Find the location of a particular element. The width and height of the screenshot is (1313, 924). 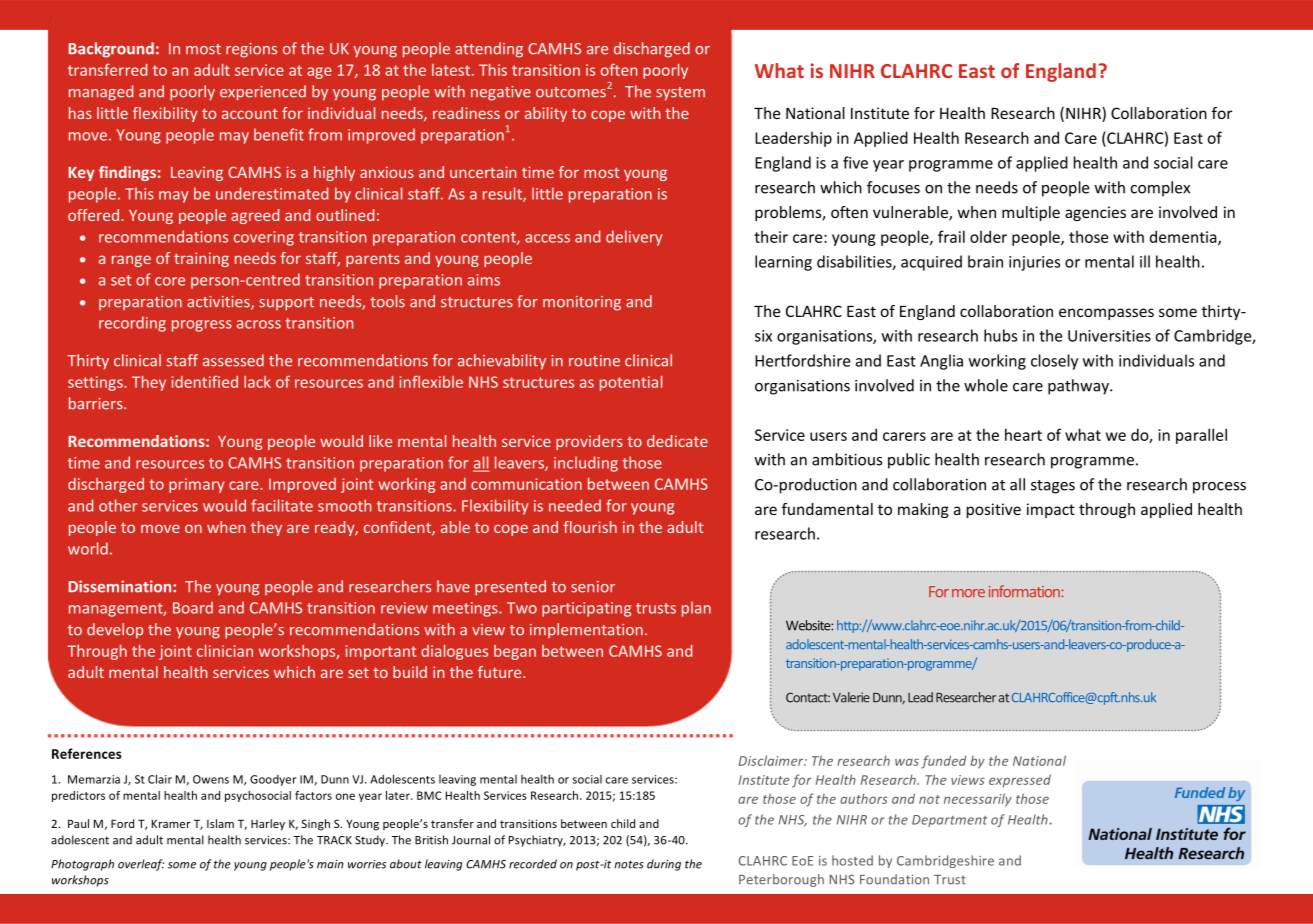

Universities is located at coordinates (1109, 336).
